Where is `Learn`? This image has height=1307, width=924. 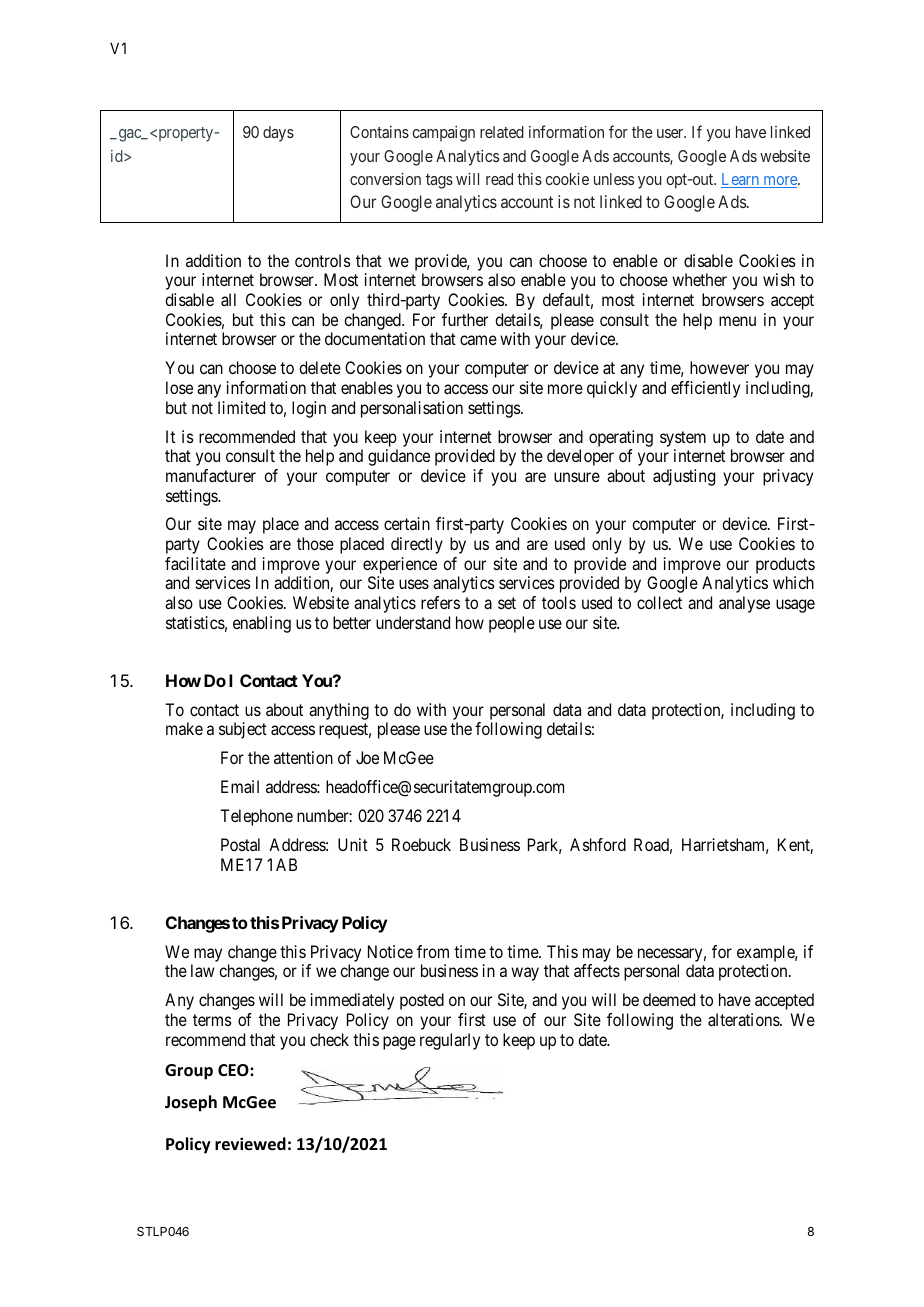 Learn is located at coordinates (741, 180).
